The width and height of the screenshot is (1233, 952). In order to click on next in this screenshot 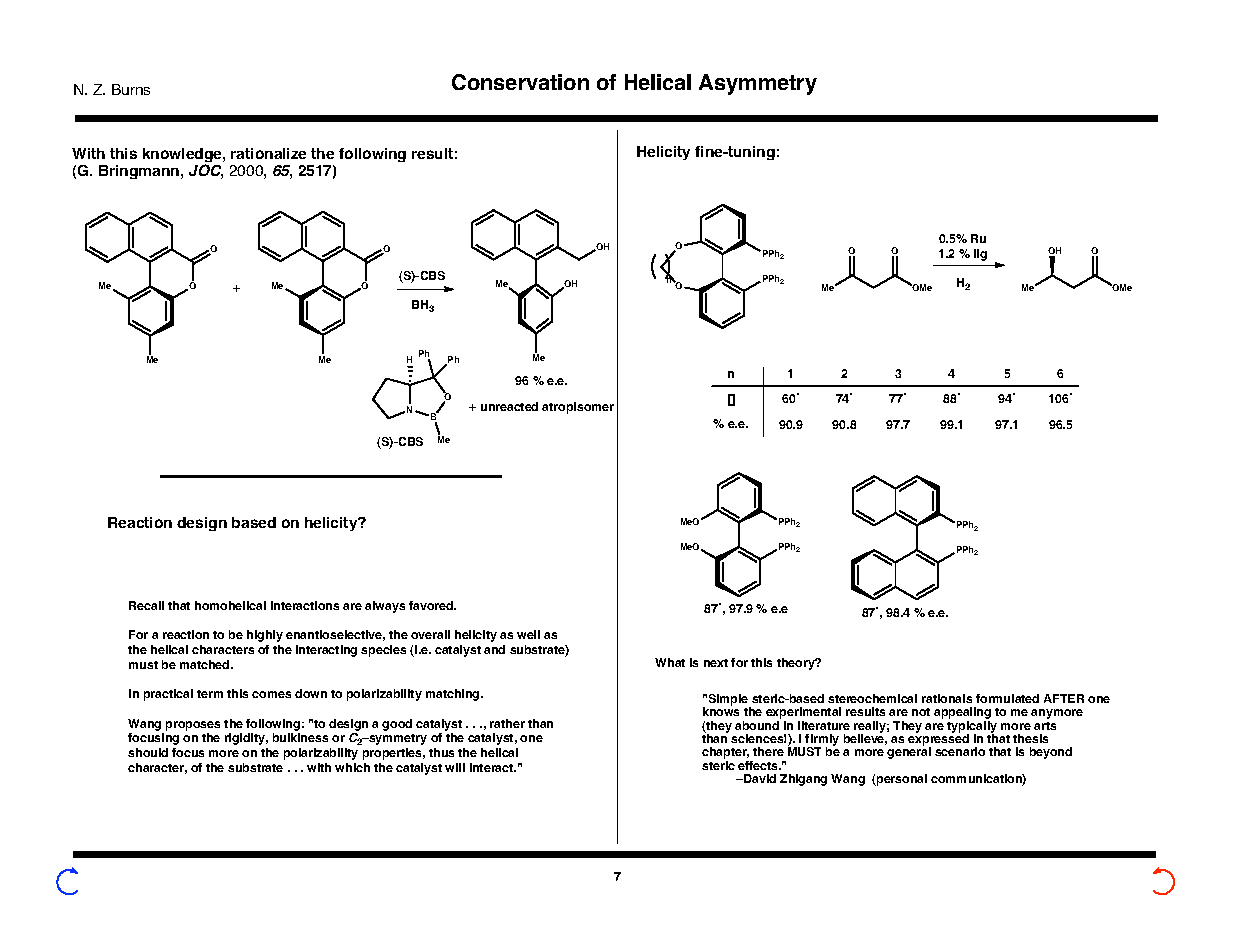, I will do `click(716, 663)`.
